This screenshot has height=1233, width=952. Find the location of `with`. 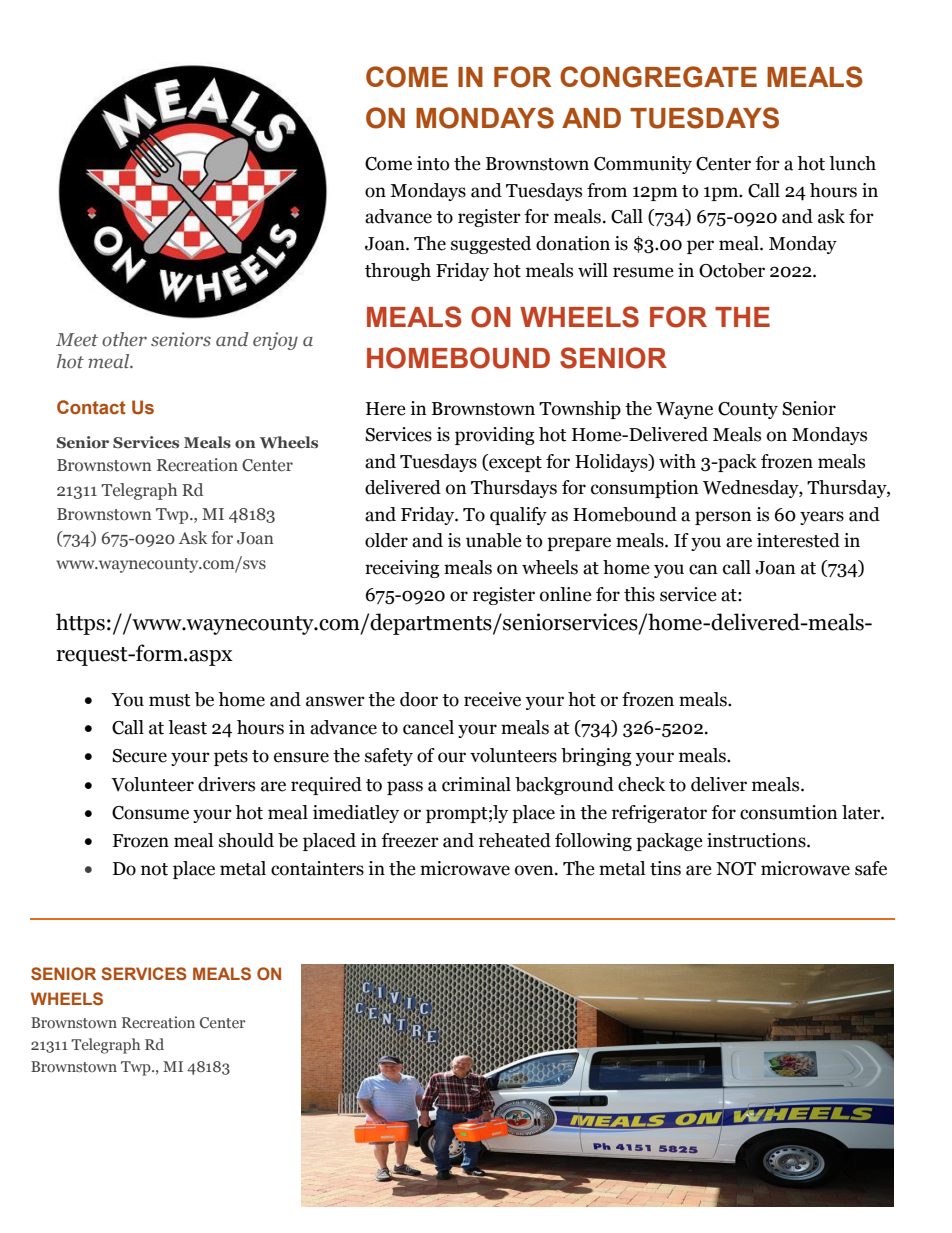

with is located at coordinates (677, 461).
